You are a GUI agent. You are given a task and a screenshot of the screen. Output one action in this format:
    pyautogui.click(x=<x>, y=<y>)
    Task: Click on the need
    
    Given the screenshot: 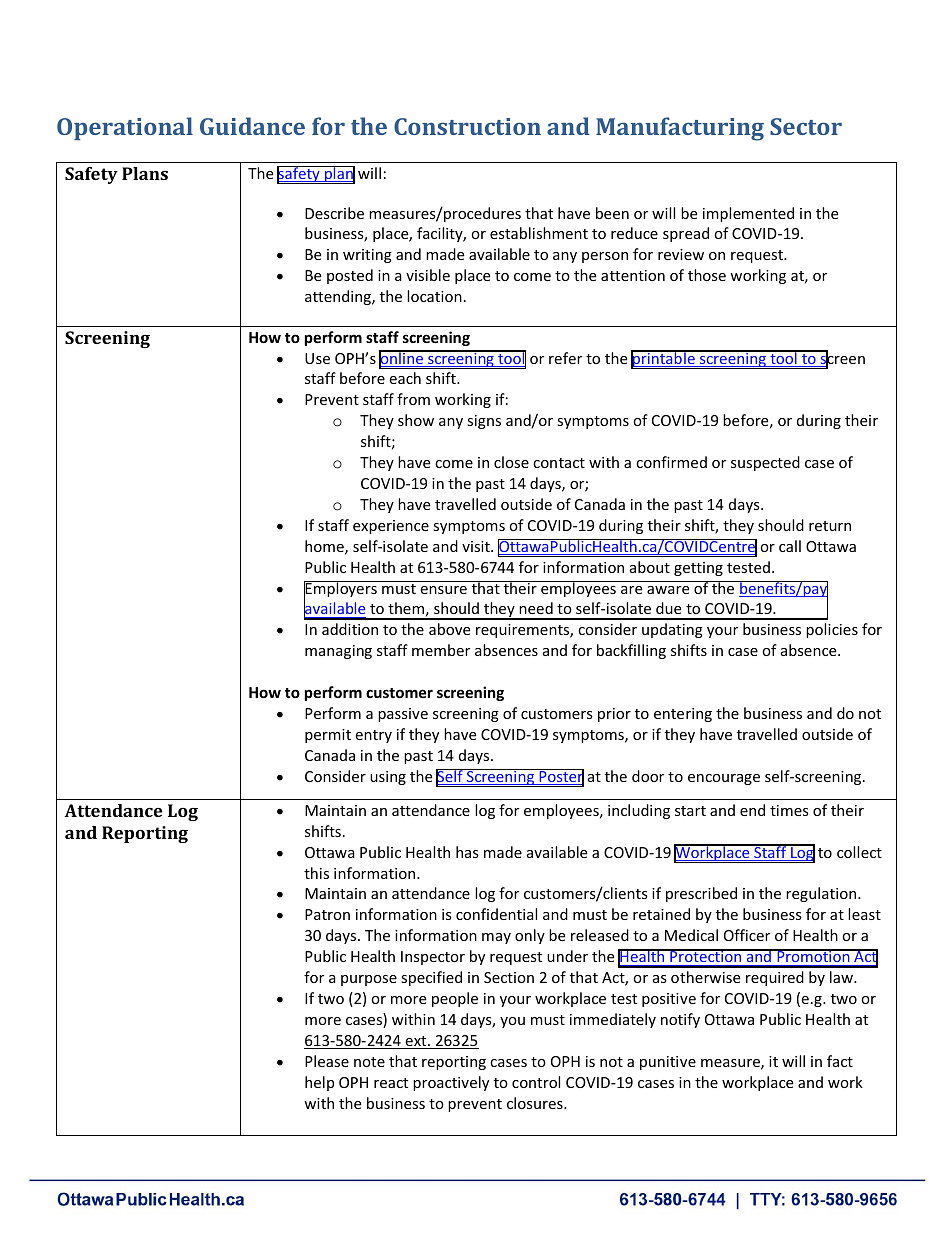 What is the action you would take?
    pyautogui.click(x=536, y=608)
